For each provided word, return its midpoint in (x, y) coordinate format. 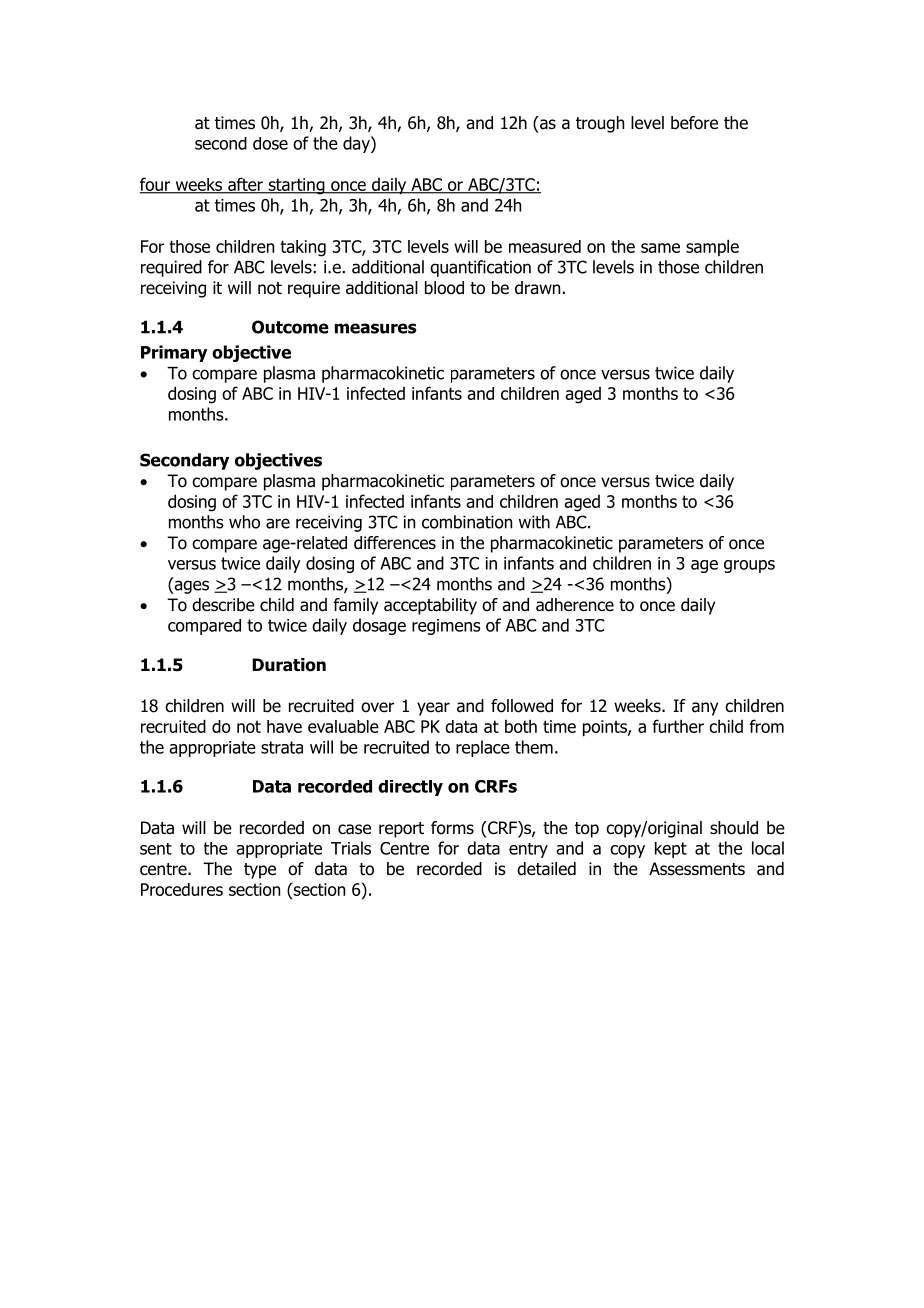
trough (600, 124)
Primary (174, 353)
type (260, 871)
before (694, 123)
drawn (537, 288)
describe (223, 605)
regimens (446, 627)
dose (270, 143)
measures (376, 328)
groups (749, 566)
